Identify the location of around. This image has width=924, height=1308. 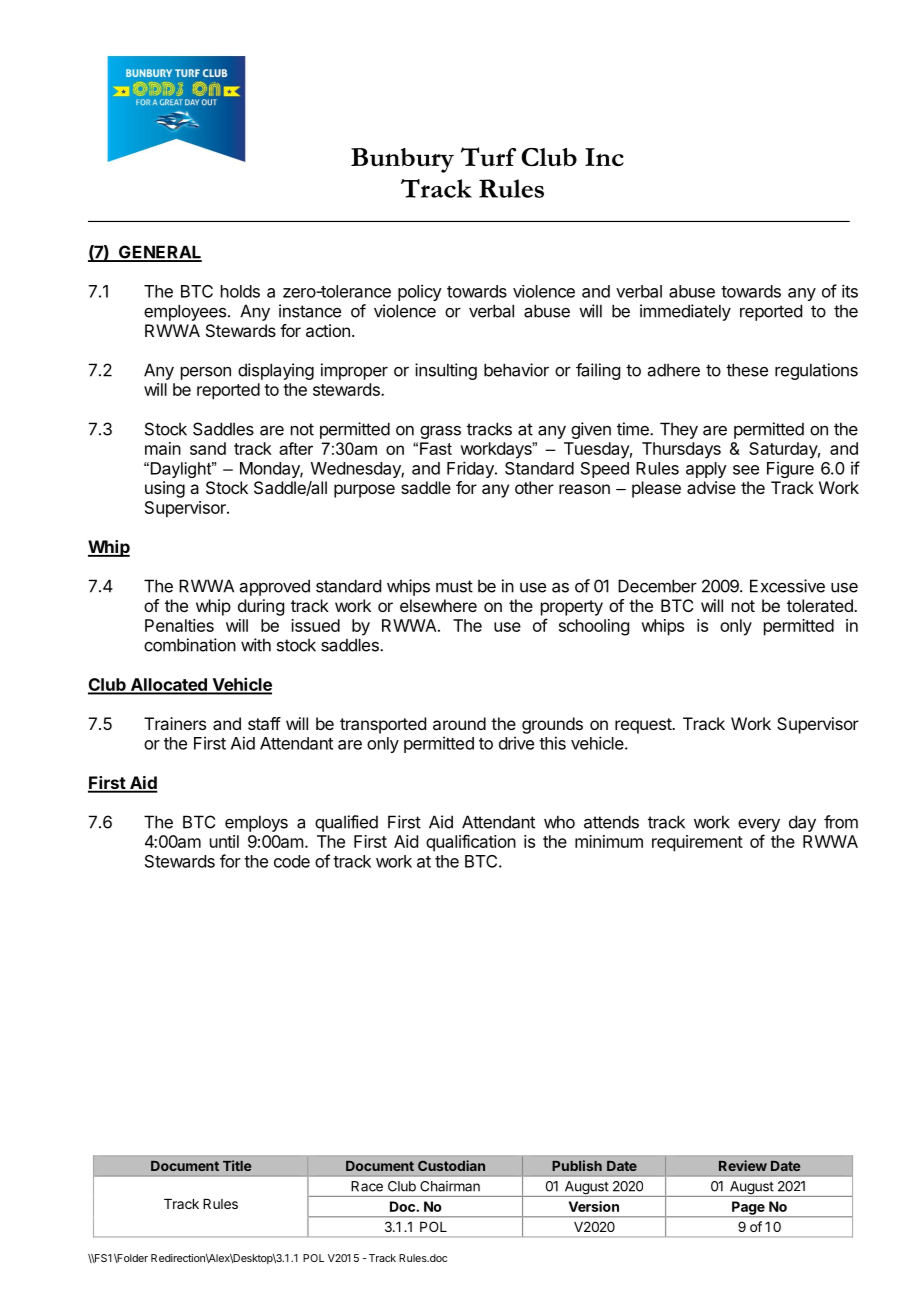
(459, 723).
